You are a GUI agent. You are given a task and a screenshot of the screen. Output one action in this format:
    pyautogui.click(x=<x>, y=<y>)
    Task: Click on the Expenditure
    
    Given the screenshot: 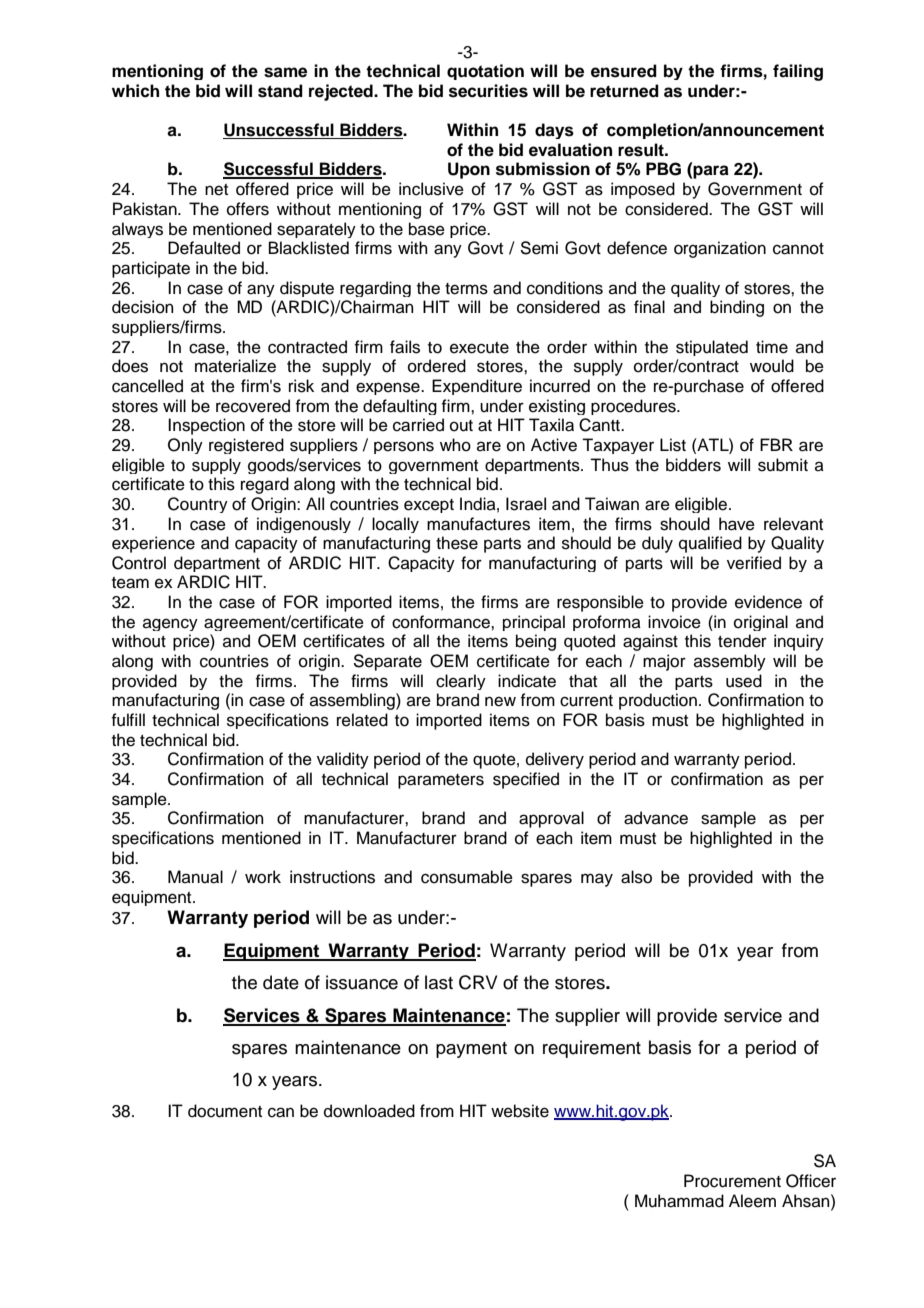 What is the action you would take?
    pyautogui.click(x=477, y=387)
